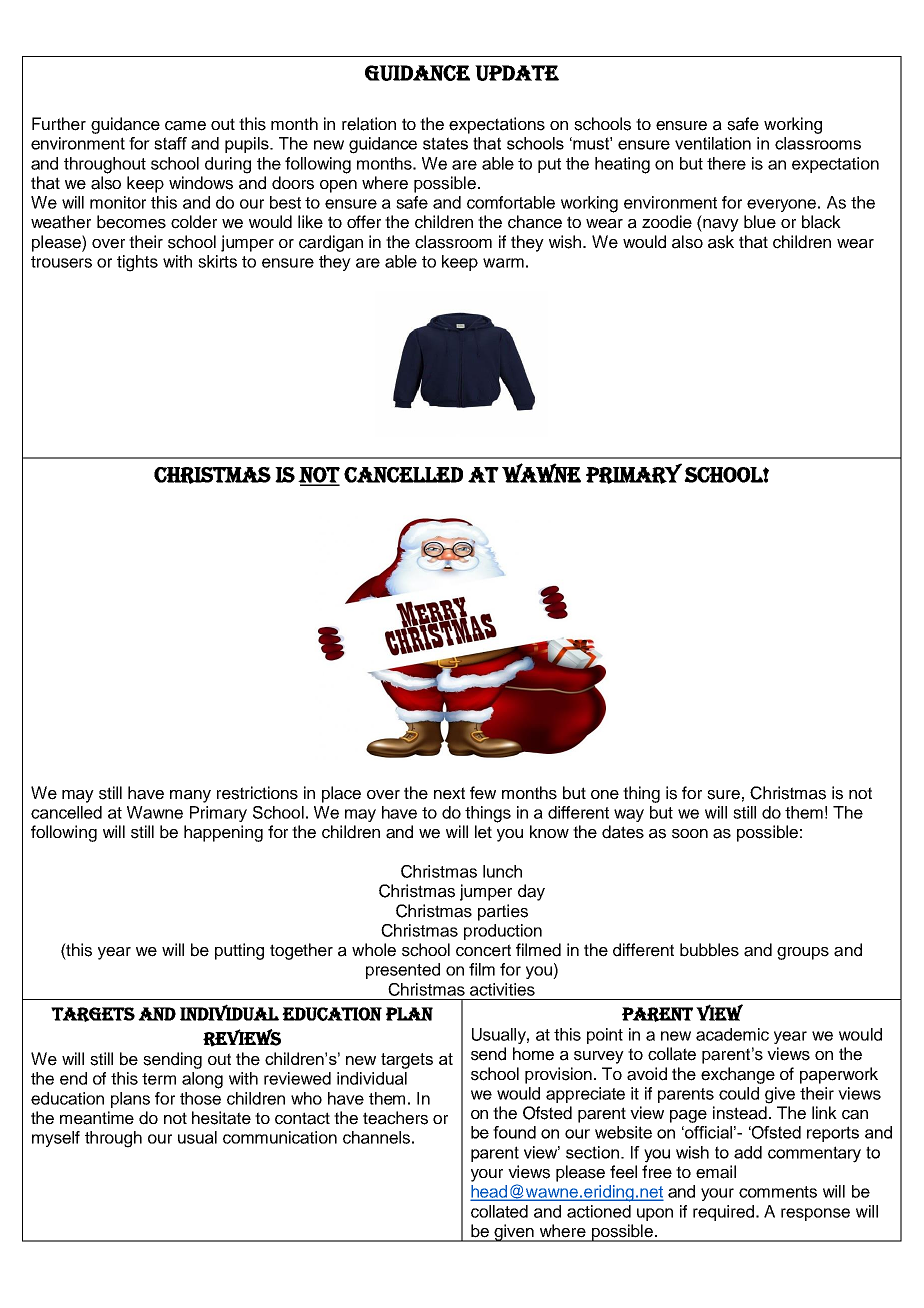 The image size is (924, 1308). I want to click on let, so click(483, 832).
